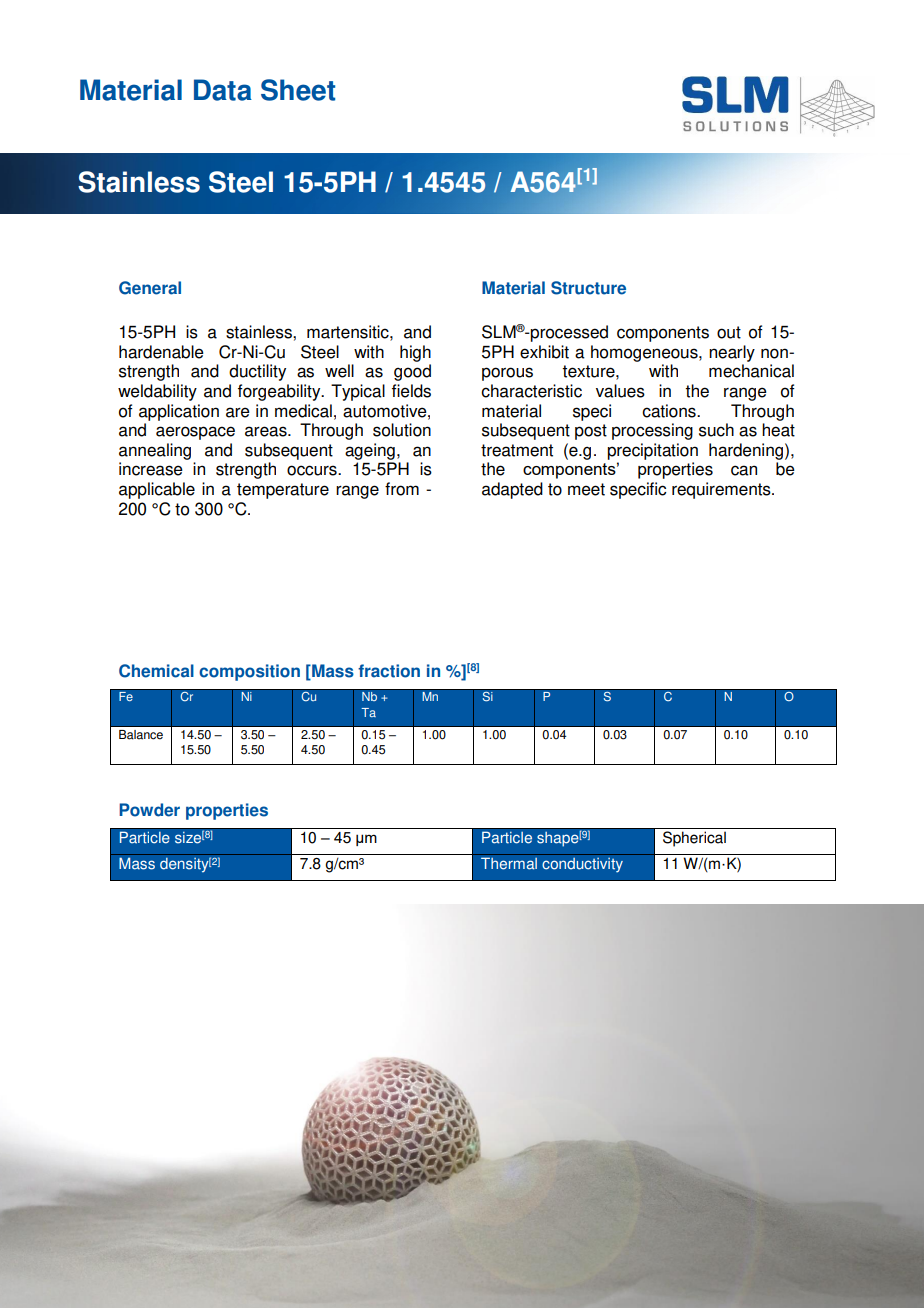 This page has width=924, height=1308. What do you see at coordinates (588, 288) in the page?
I see `Structure` at bounding box center [588, 288].
